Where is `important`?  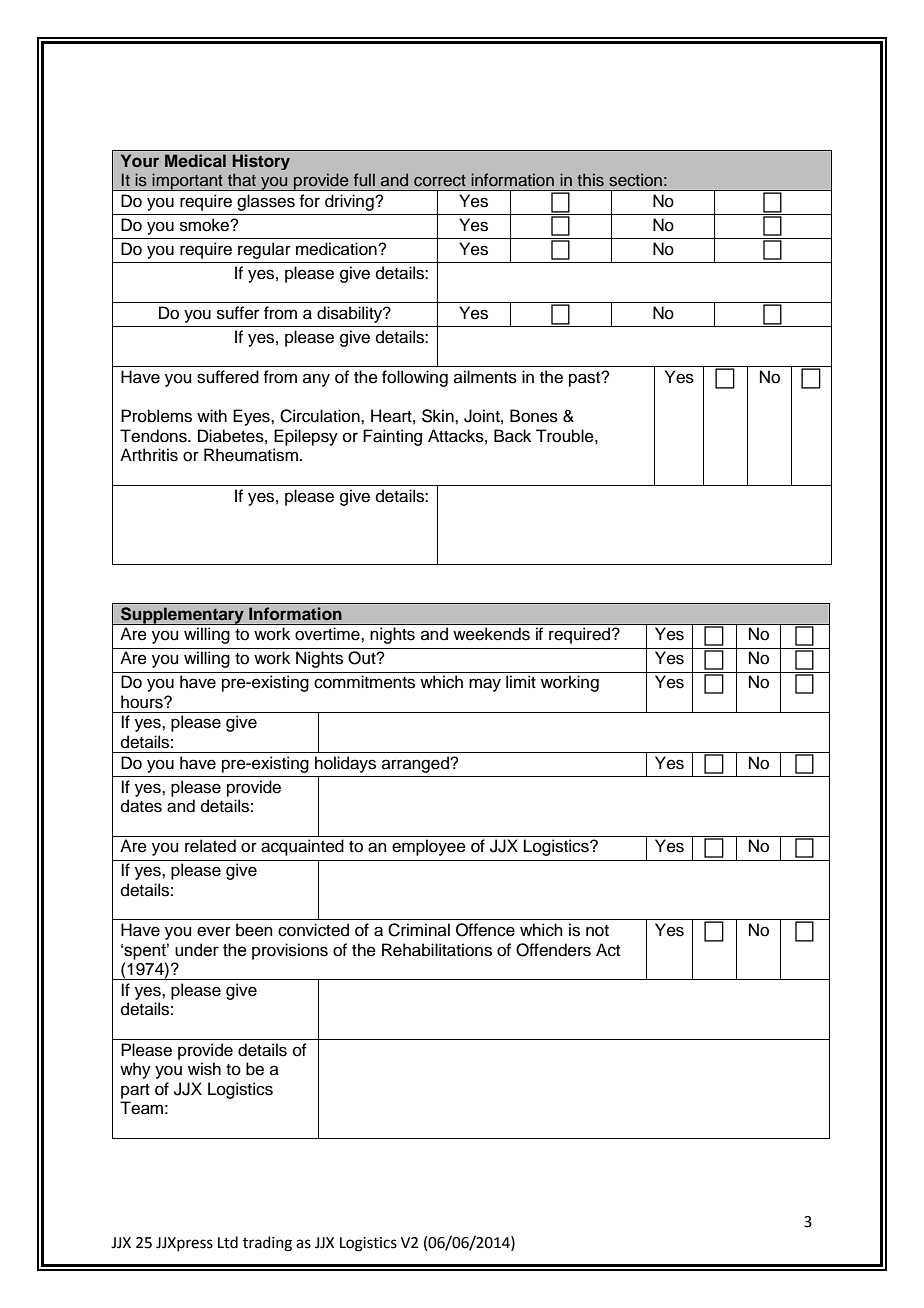
important is located at coordinates (188, 182).
